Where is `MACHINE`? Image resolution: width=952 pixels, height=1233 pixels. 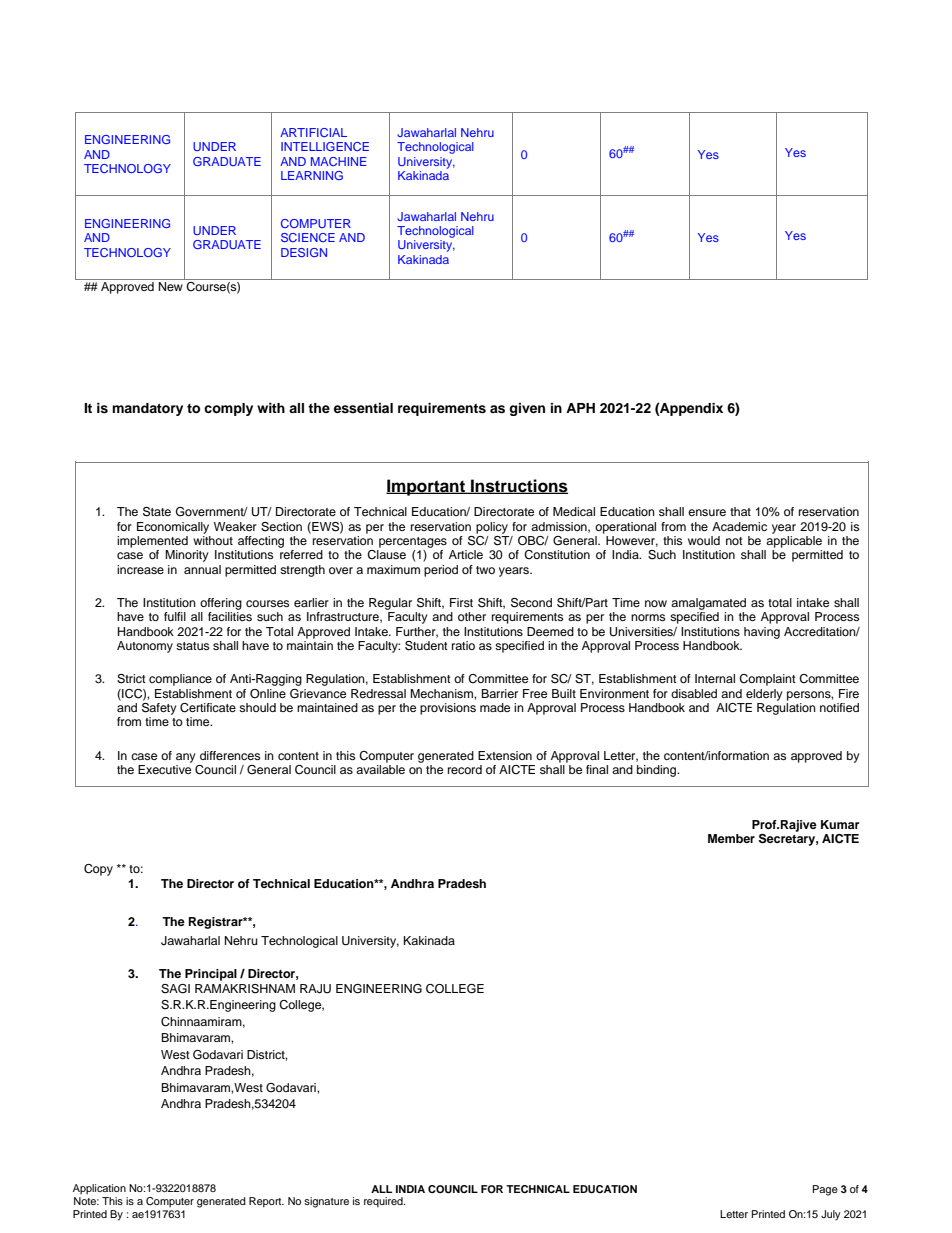 MACHINE is located at coordinates (339, 161).
